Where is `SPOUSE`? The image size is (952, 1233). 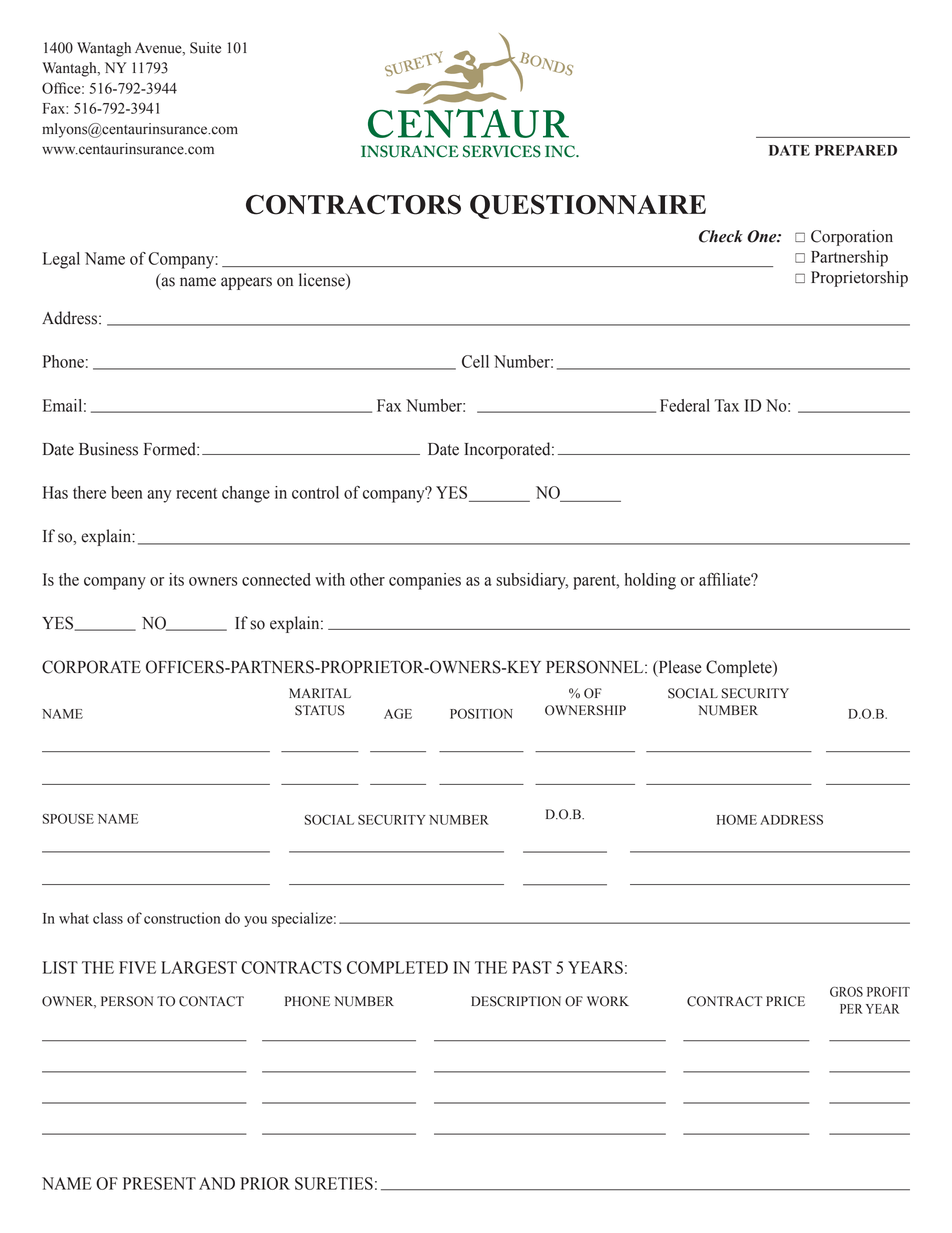 SPOUSE is located at coordinates (68, 819).
